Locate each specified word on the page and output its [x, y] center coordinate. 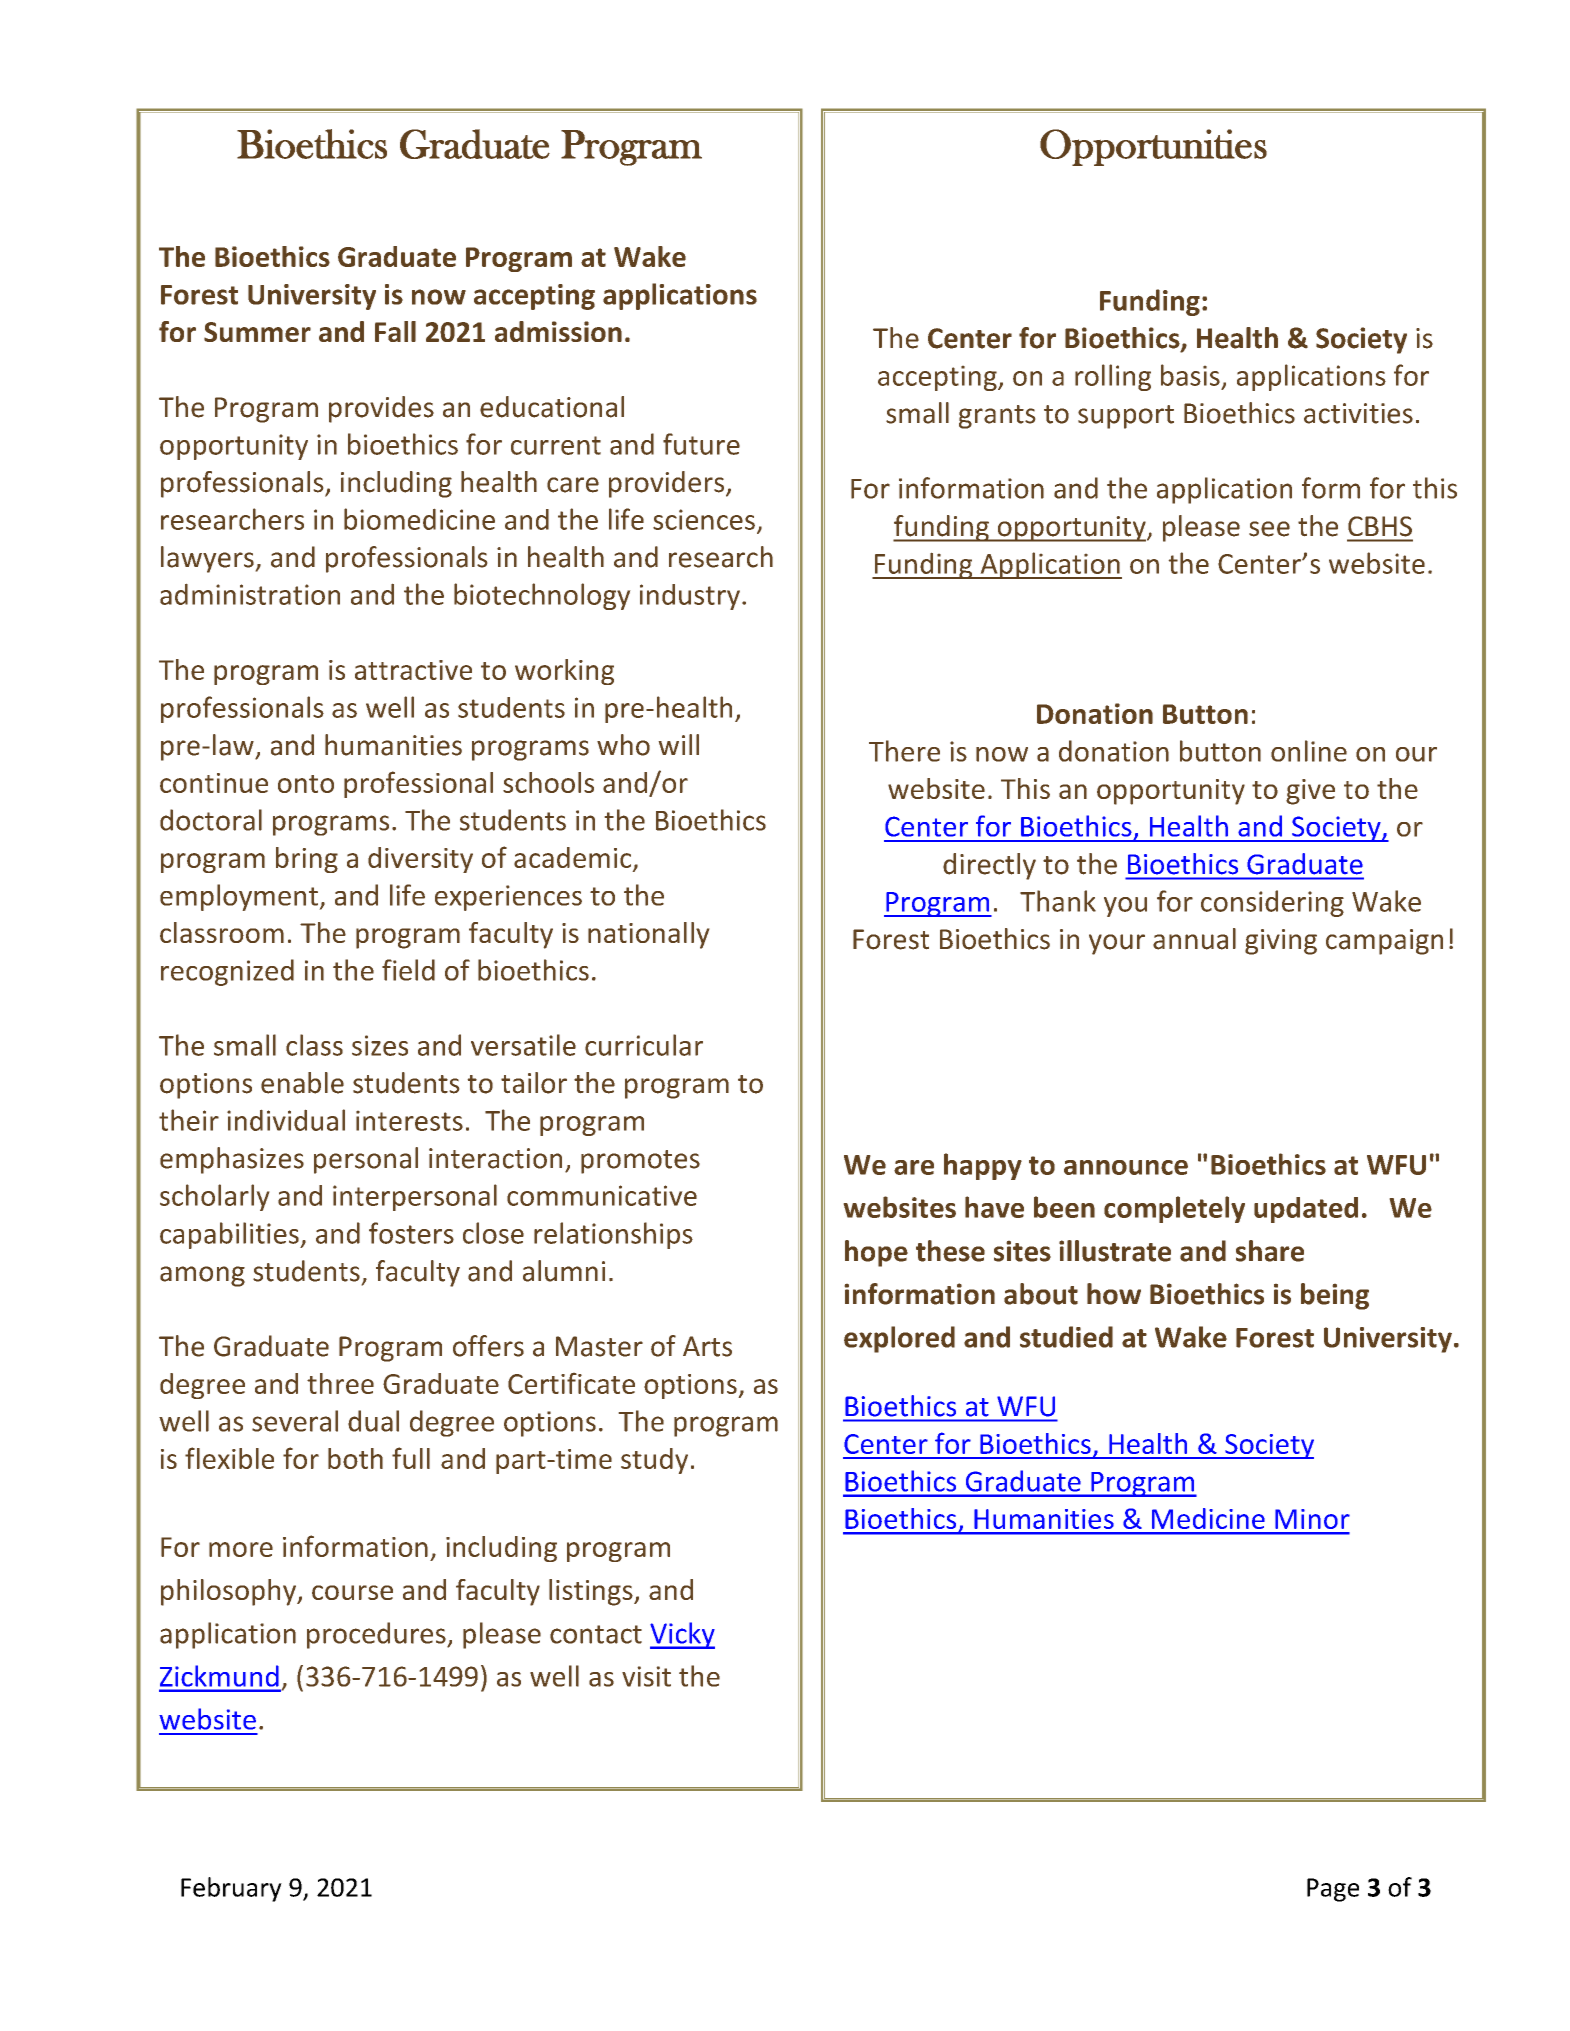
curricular [644, 1045]
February [231, 1889]
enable [302, 1083]
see [1269, 529]
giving [1281, 942]
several [295, 1421]
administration [250, 594]
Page [1333, 1890]
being [1335, 1296]
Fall [395, 331]
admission [558, 331]
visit [646, 1676]
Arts [707, 1346]
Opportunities [1153, 147]
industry [690, 597]
